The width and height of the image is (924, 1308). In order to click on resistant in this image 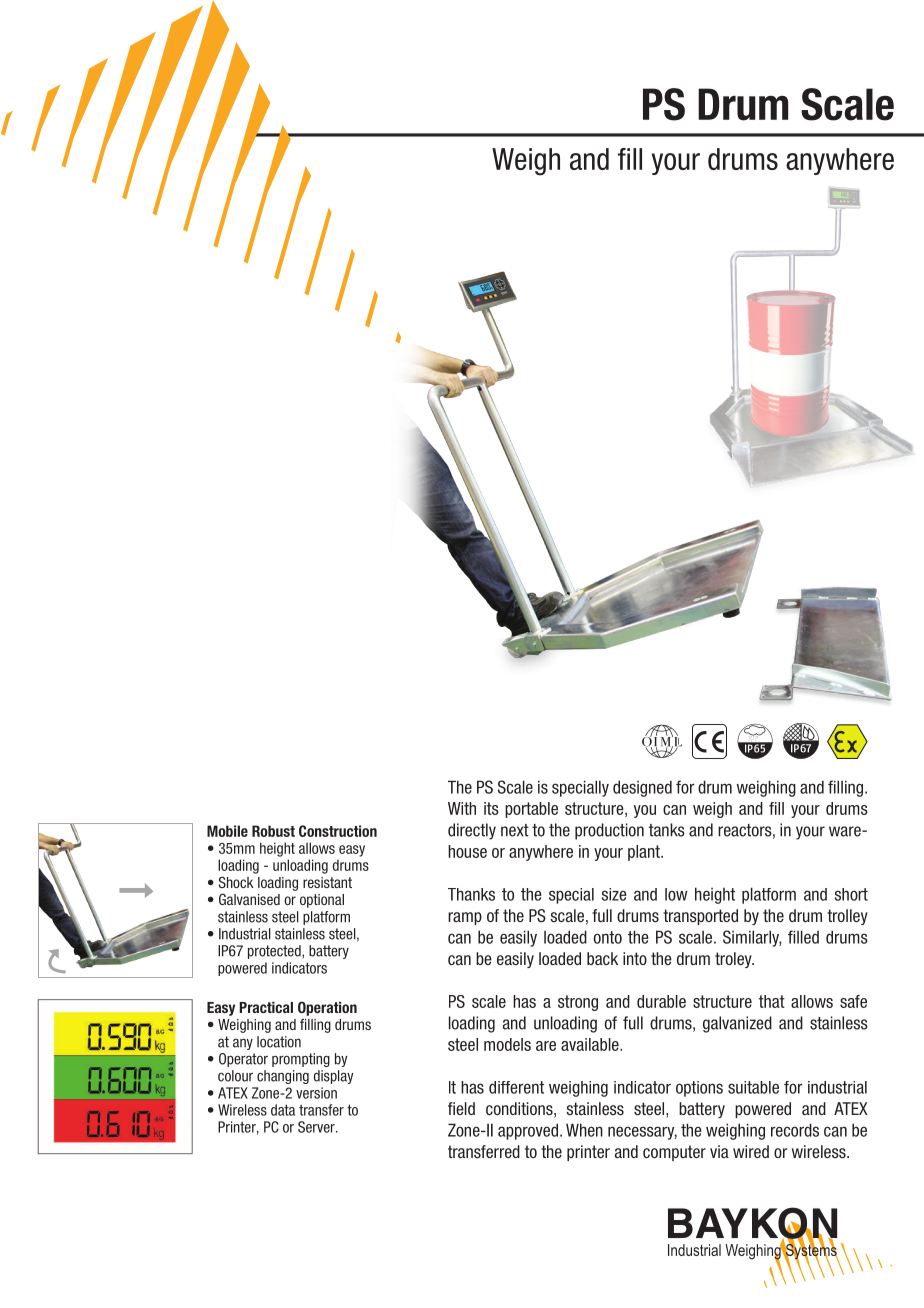, I will do `click(327, 882)`.
